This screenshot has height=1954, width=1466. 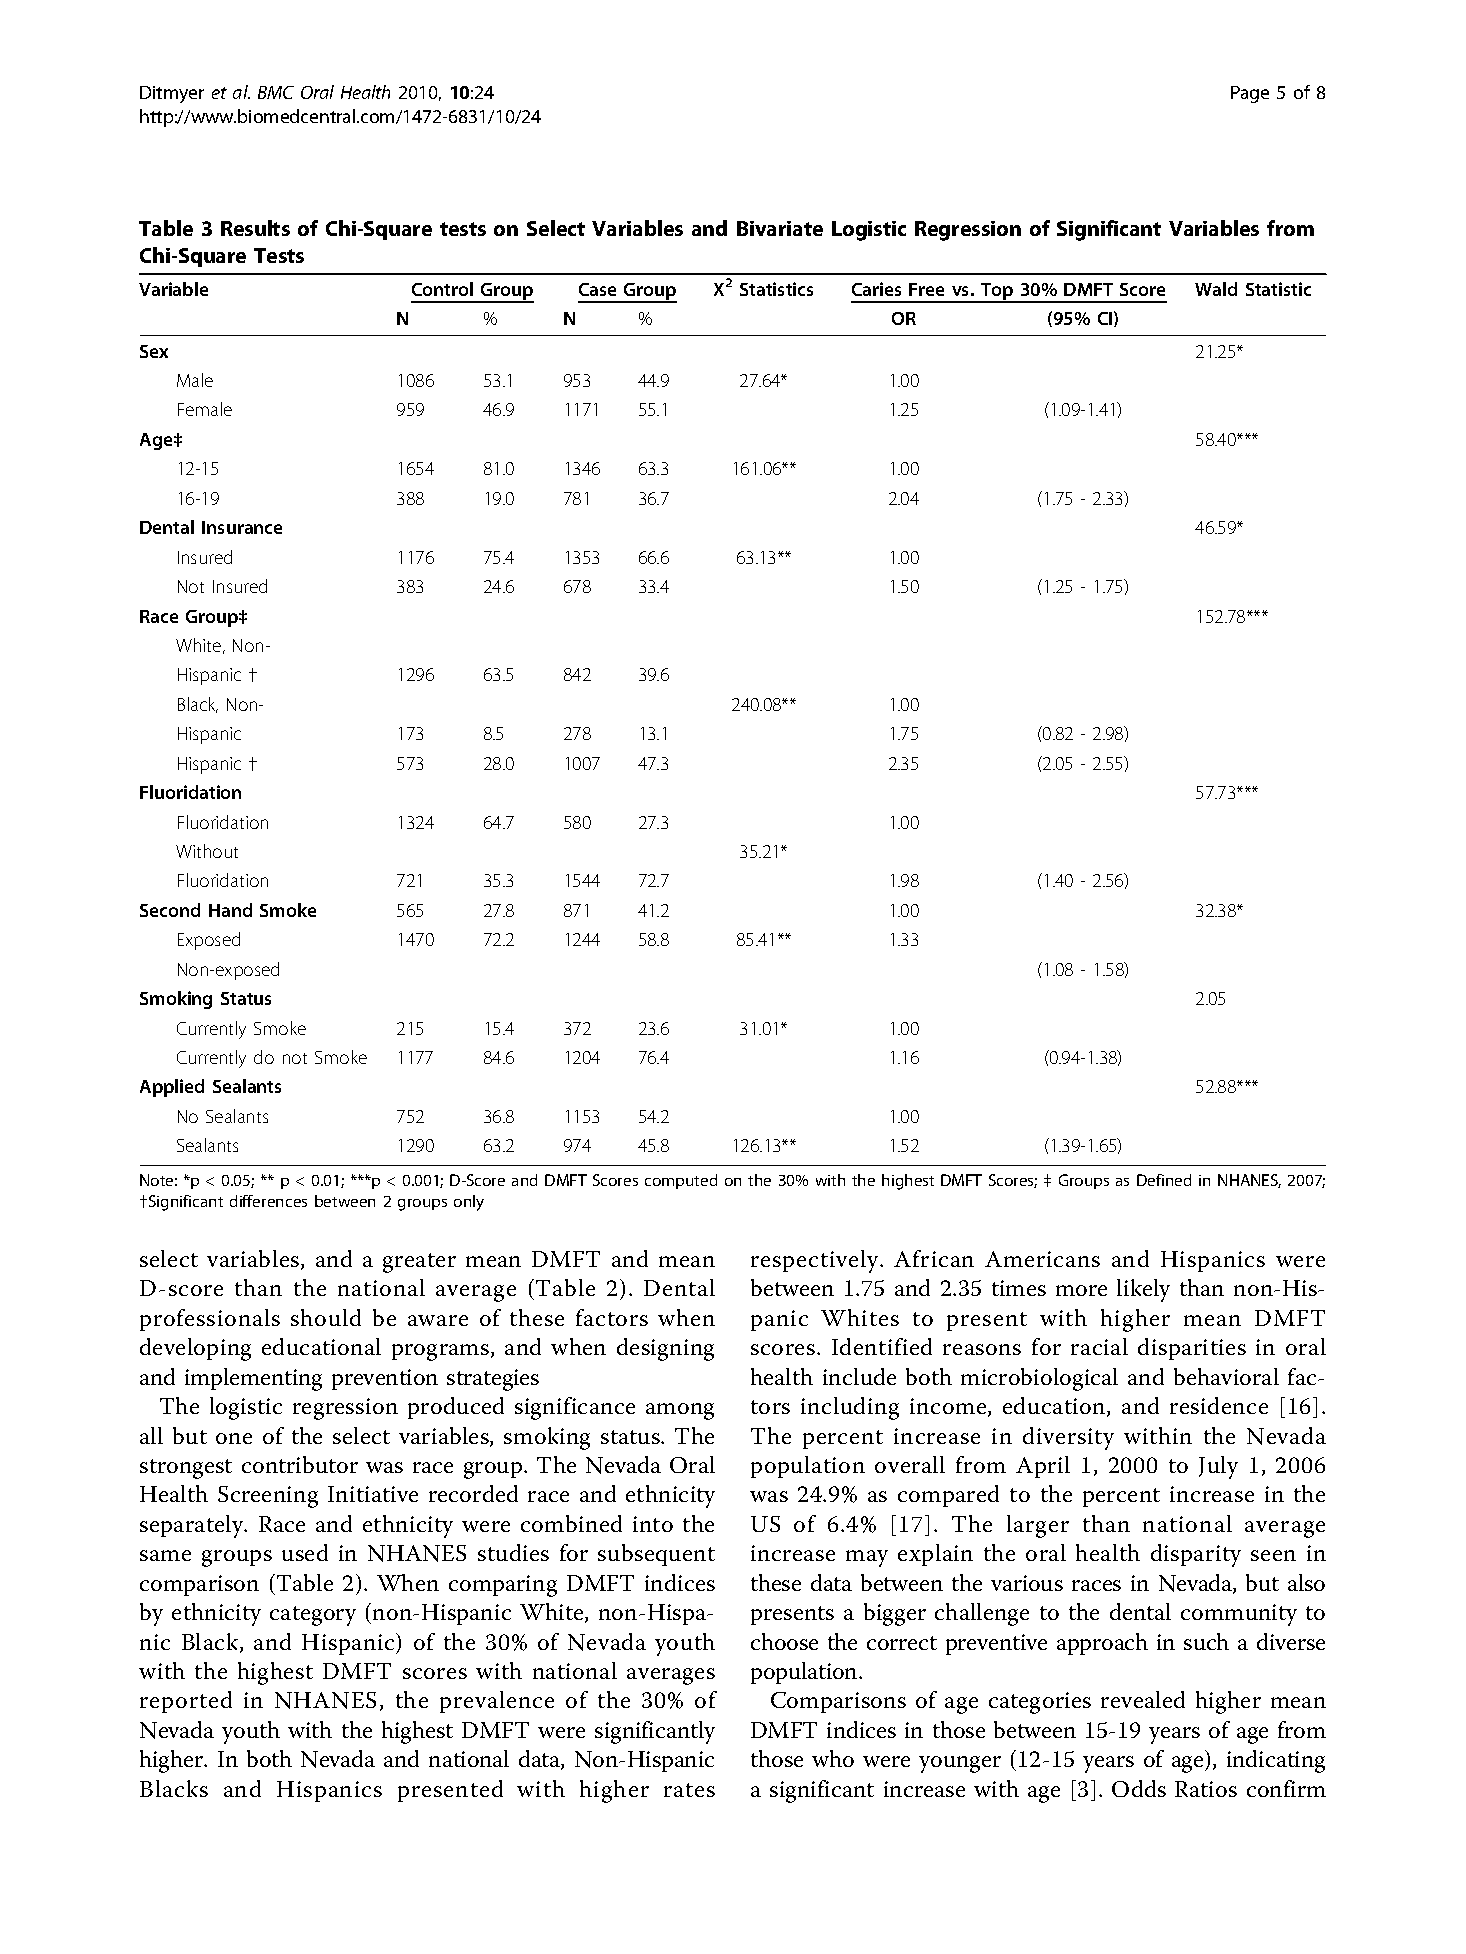 What do you see at coordinates (242, 527) in the screenshot?
I see `Insurance` at bounding box center [242, 527].
